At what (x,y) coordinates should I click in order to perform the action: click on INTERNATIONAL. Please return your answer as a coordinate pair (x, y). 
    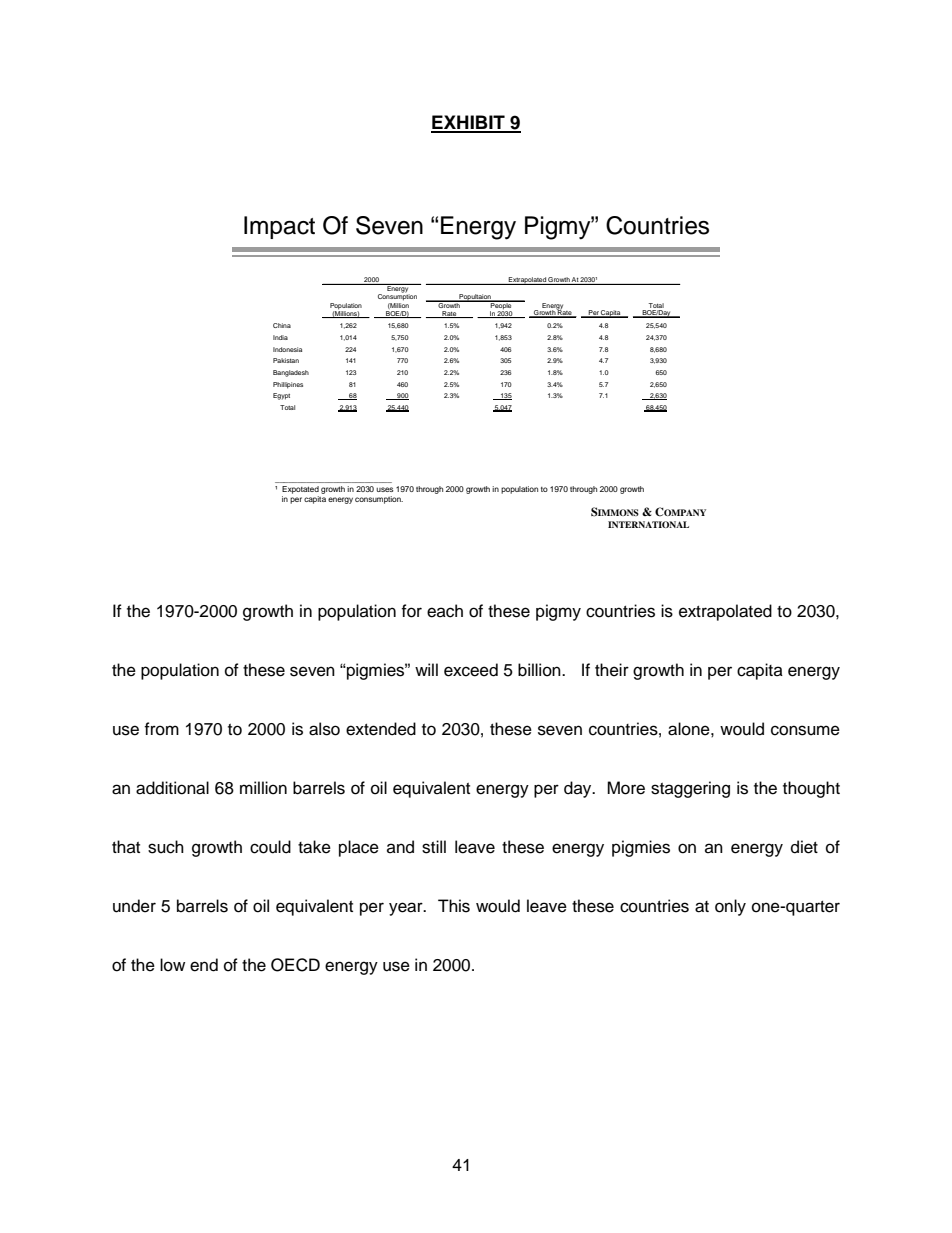
    Looking at the image, I should click on (648, 524).
